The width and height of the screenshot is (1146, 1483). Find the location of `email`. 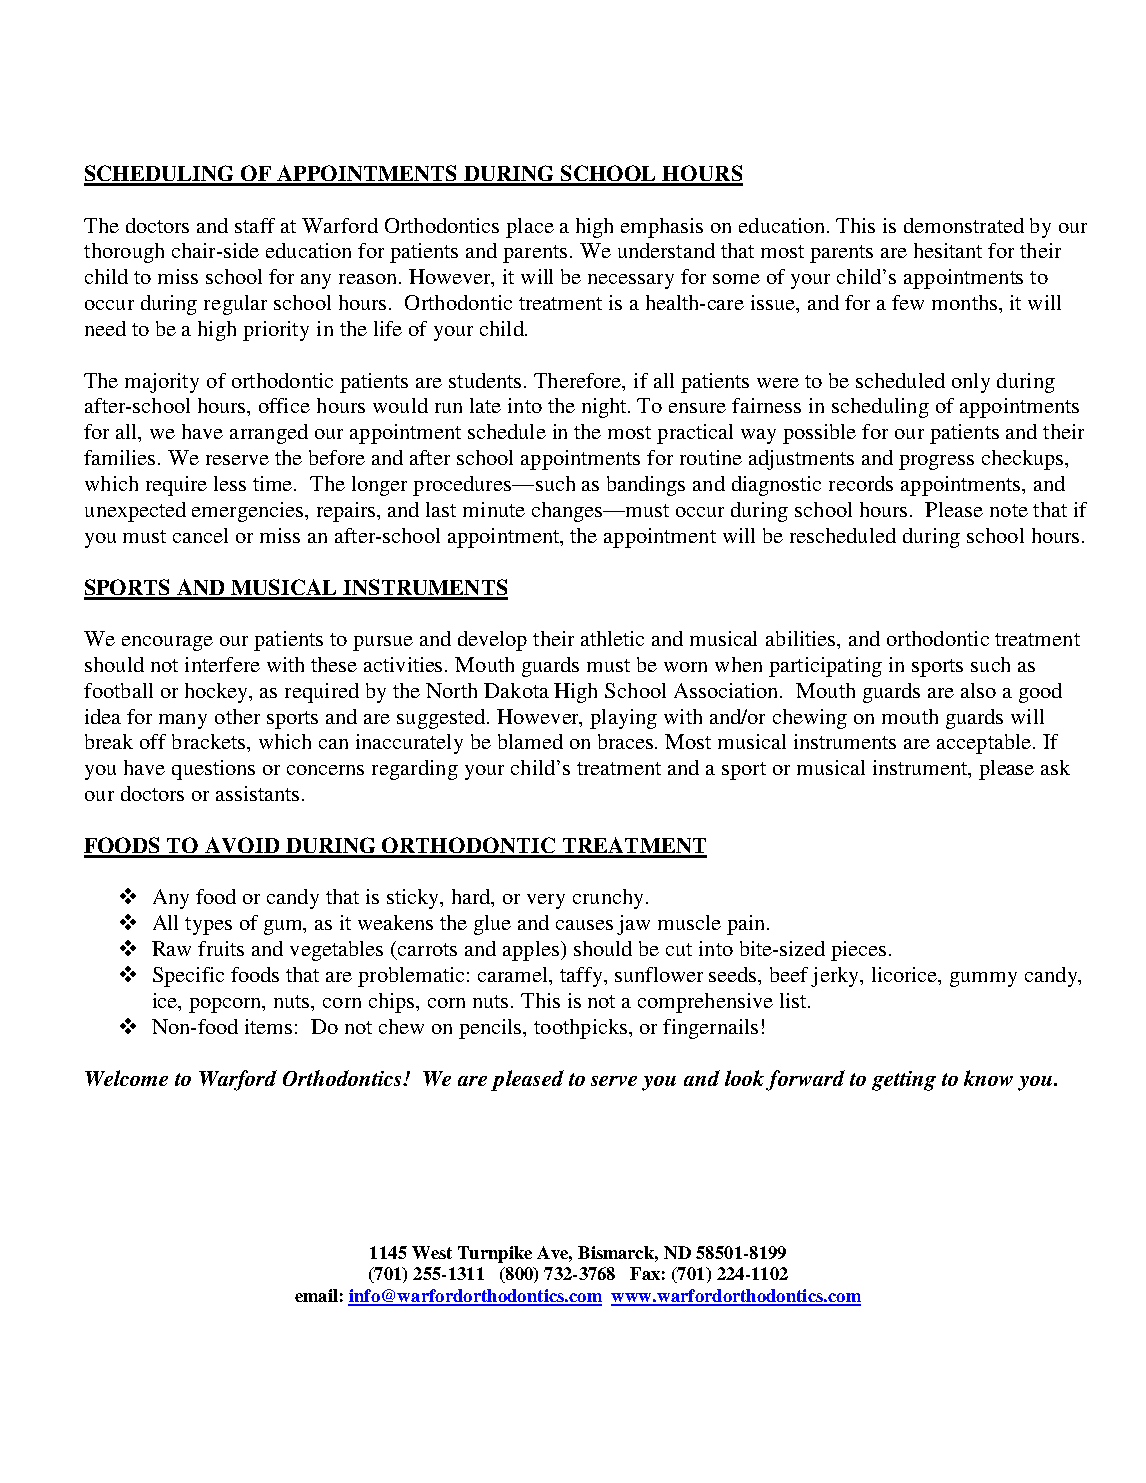

email is located at coordinates (316, 1295).
